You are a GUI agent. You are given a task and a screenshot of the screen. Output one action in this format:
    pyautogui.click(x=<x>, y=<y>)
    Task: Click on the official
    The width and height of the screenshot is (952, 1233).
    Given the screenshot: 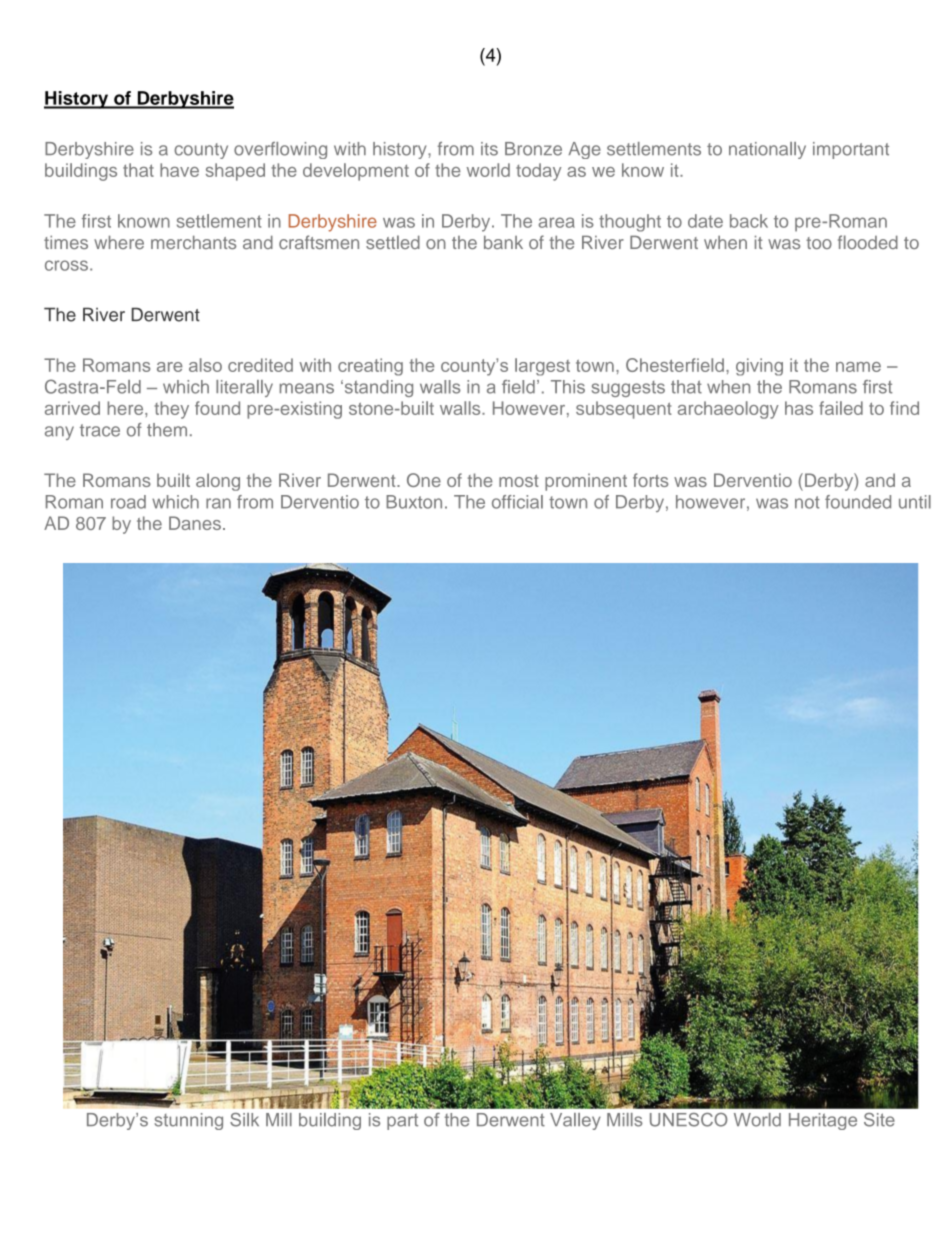 What is the action you would take?
    pyautogui.click(x=517, y=502)
